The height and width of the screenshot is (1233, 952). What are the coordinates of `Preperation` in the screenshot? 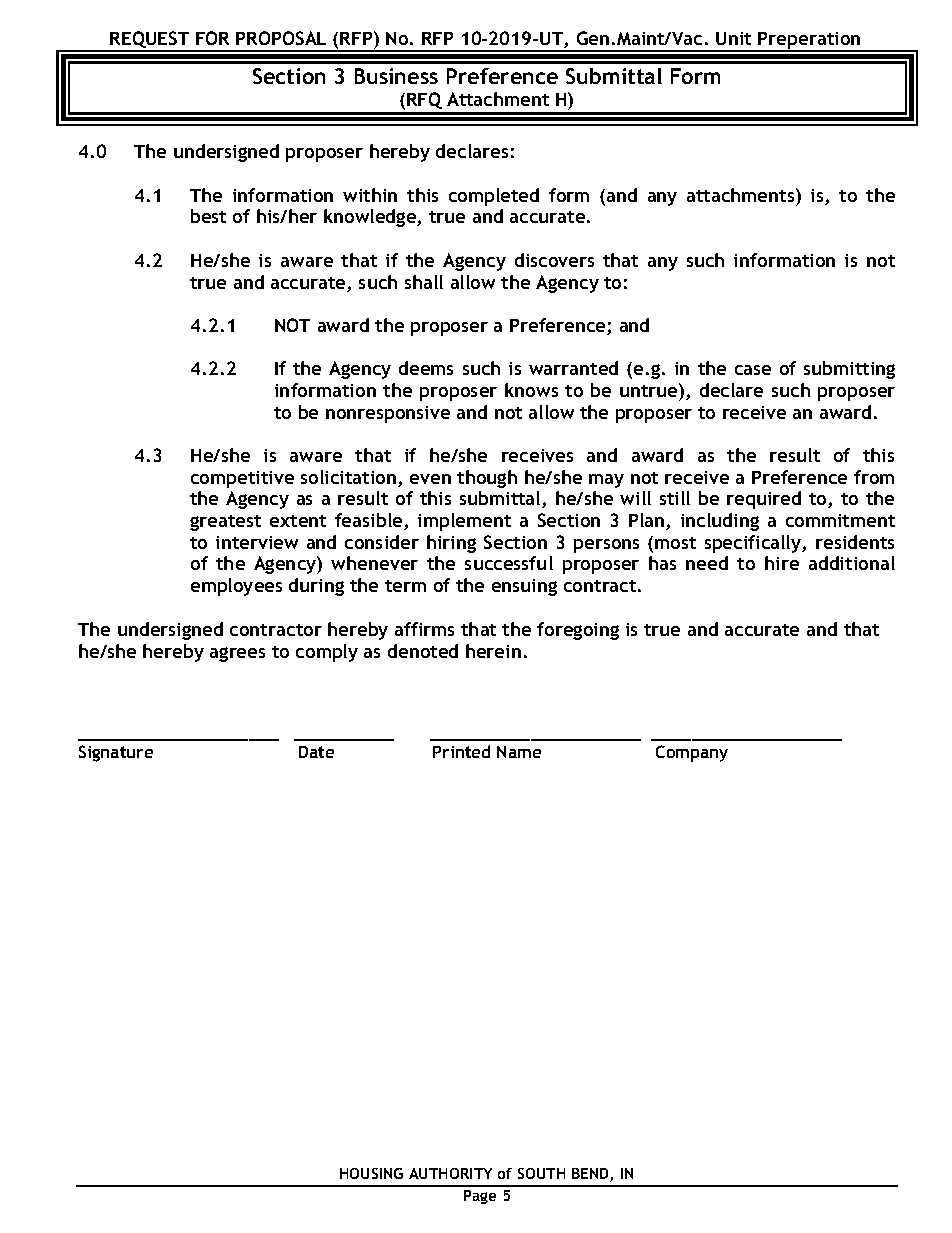 It's located at (810, 42).
